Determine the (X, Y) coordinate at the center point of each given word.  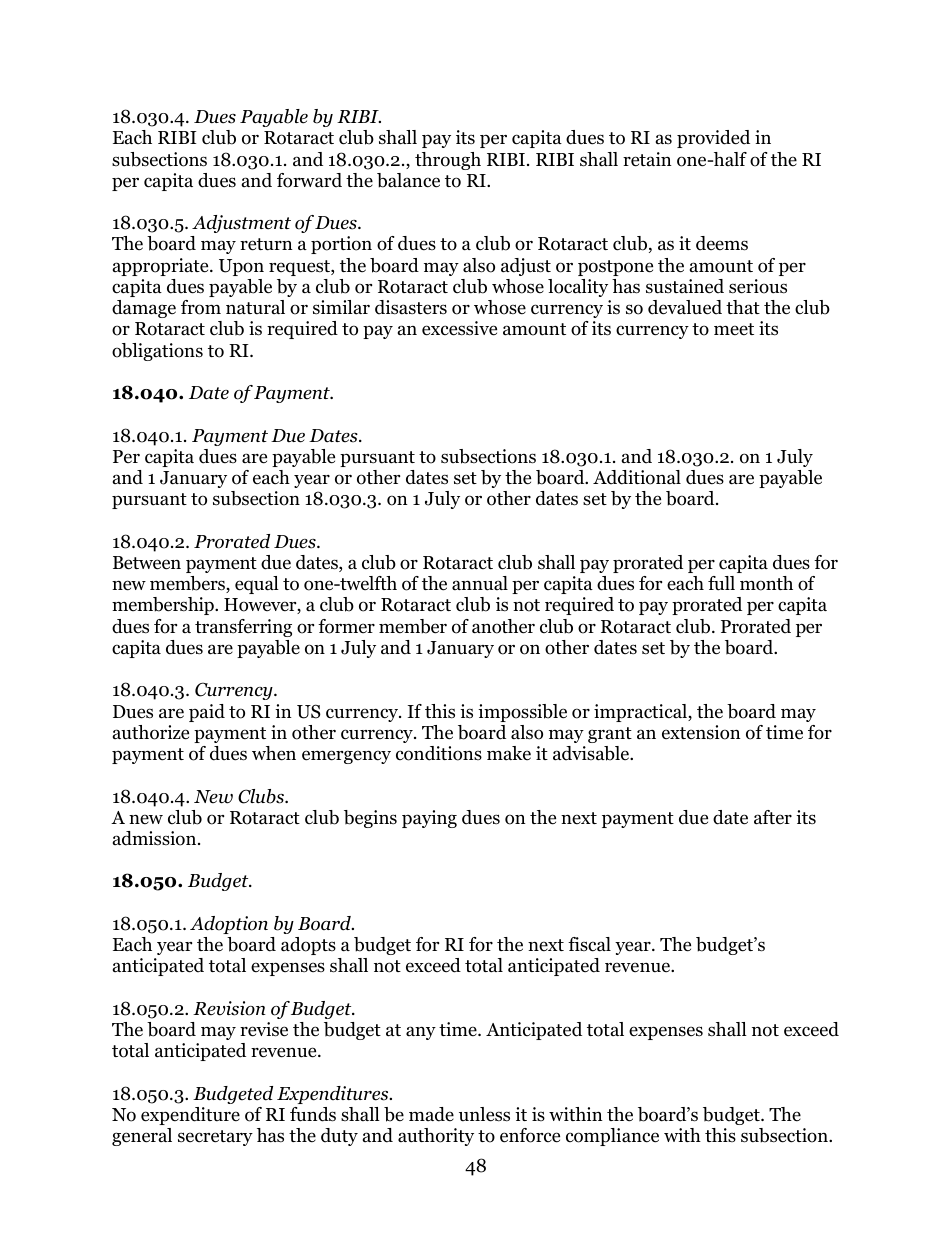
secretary (215, 1138)
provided (713, 139)
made (431, 1114)
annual (480, 583)
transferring (243, 628)
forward (309, 180)
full (721, 583)
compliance (612, 1137)
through (448, 161)
